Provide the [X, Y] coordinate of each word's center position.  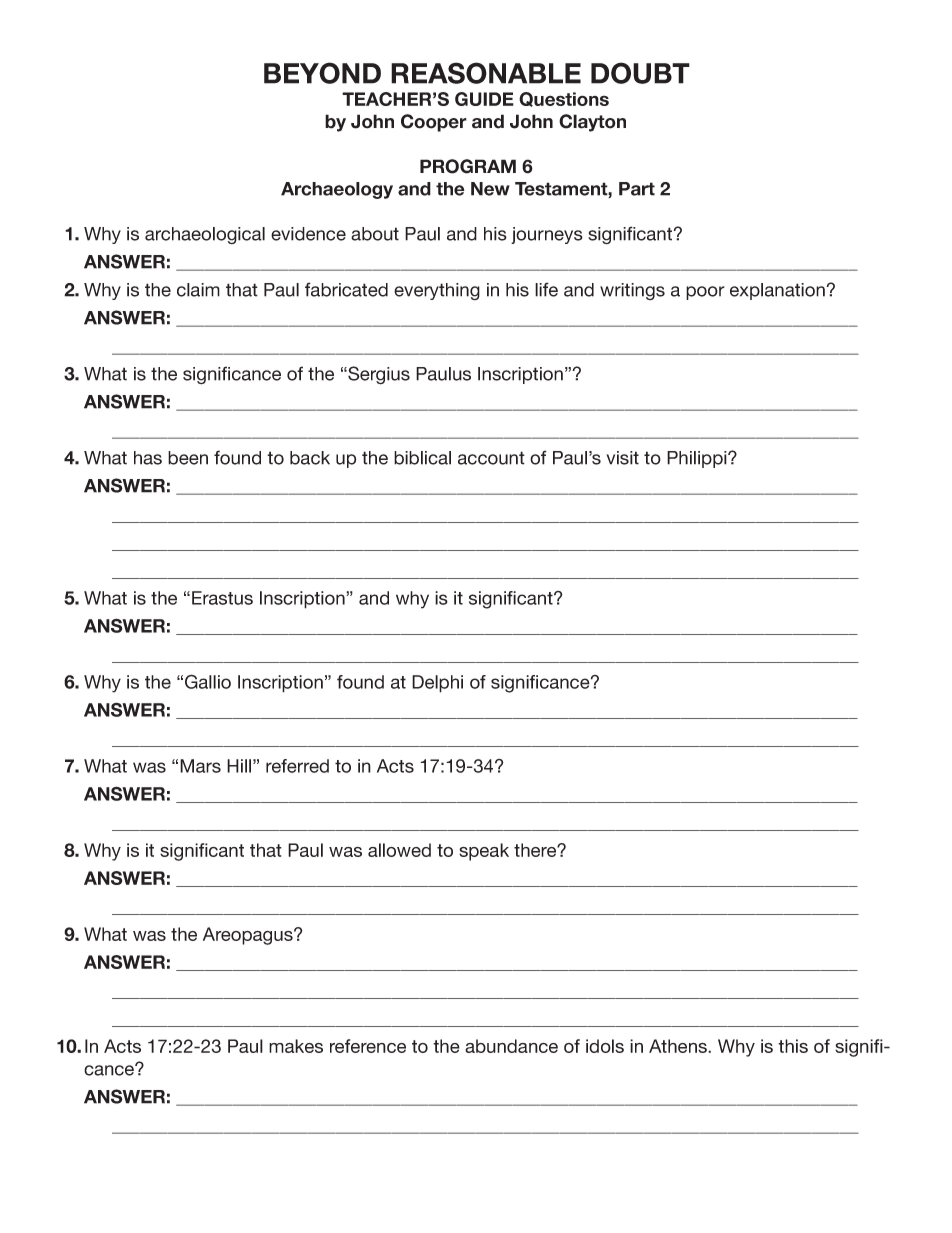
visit [622, 458]
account [491, 458]
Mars [200, 766]
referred [297, 766]
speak [484, 852]
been [188, 458]
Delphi [437, 684]
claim [198, 290]
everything [437, 291]
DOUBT [640, 73]
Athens [679, 1046]
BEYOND [322, 73]
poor [705, 293]
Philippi [698, 459]
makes [296, 1046]
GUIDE [484, 99]
